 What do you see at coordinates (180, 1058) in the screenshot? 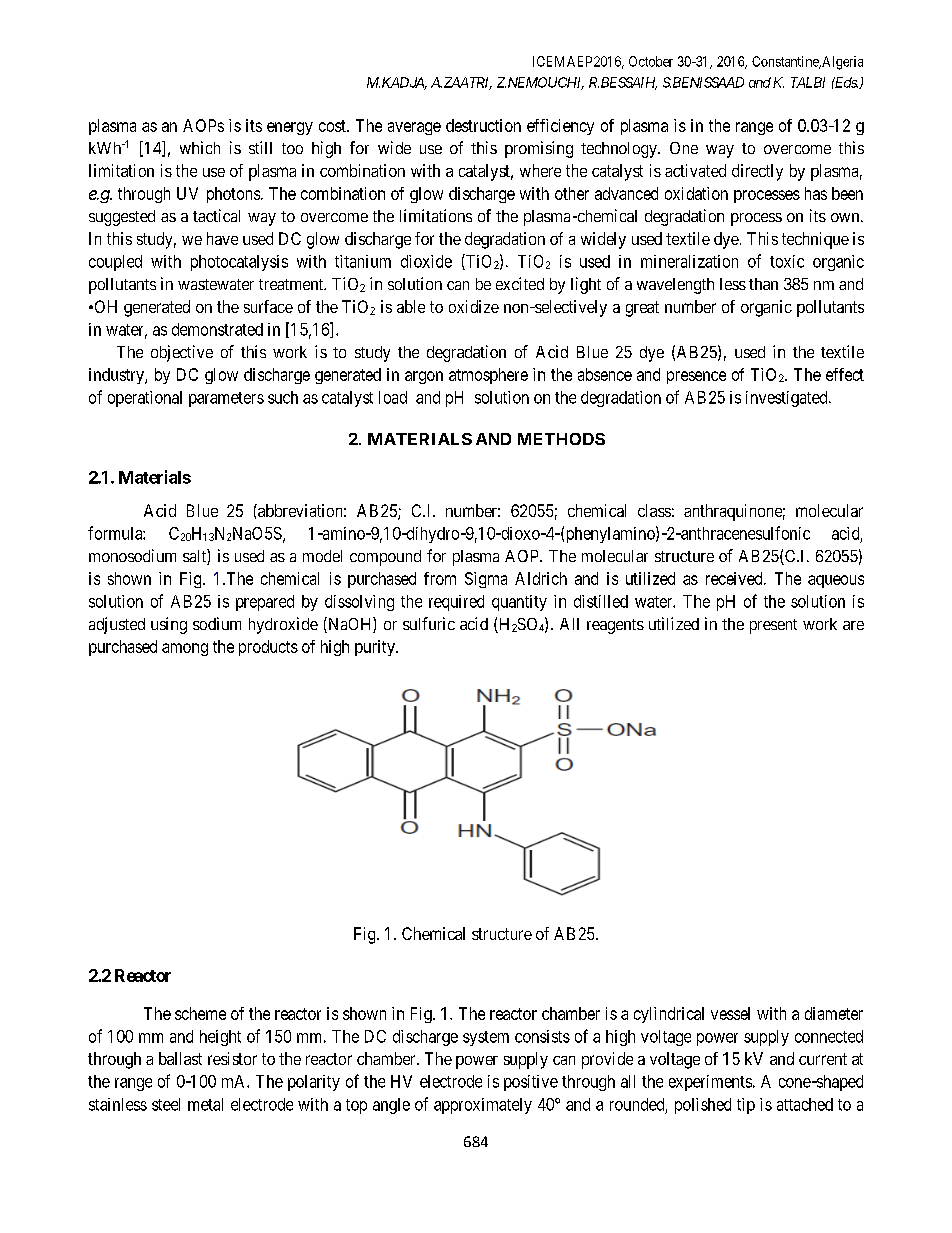
I see `ballast` at bounding box center [180, 1058].
